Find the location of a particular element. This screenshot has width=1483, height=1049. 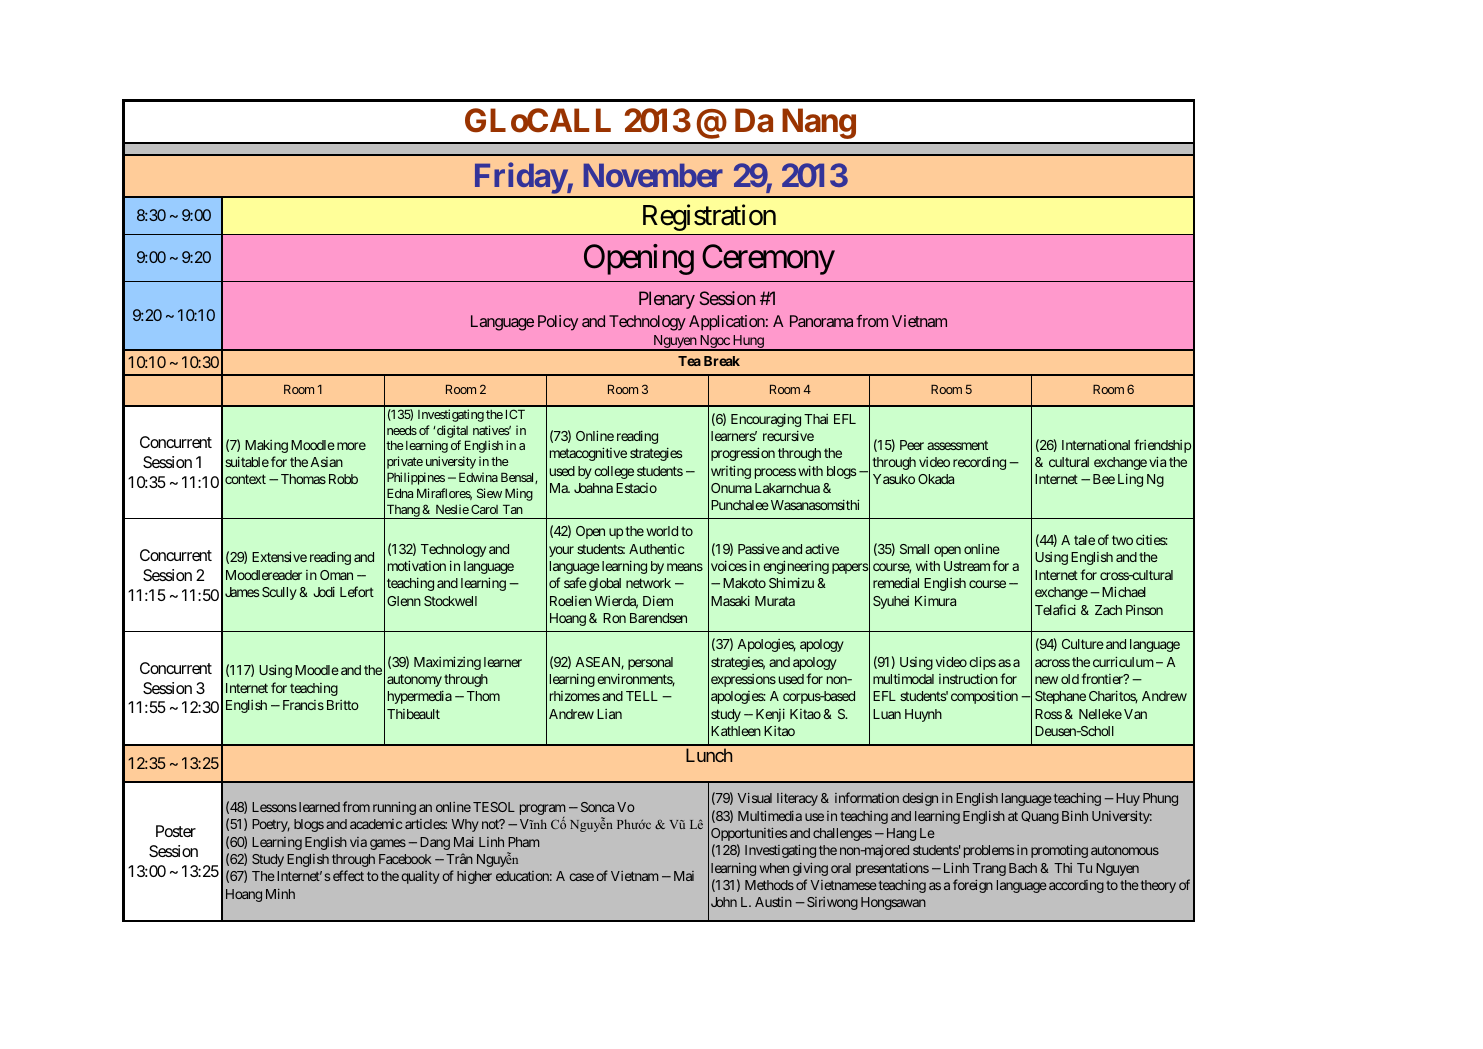

Van is located at coordinates (1135, 714).
